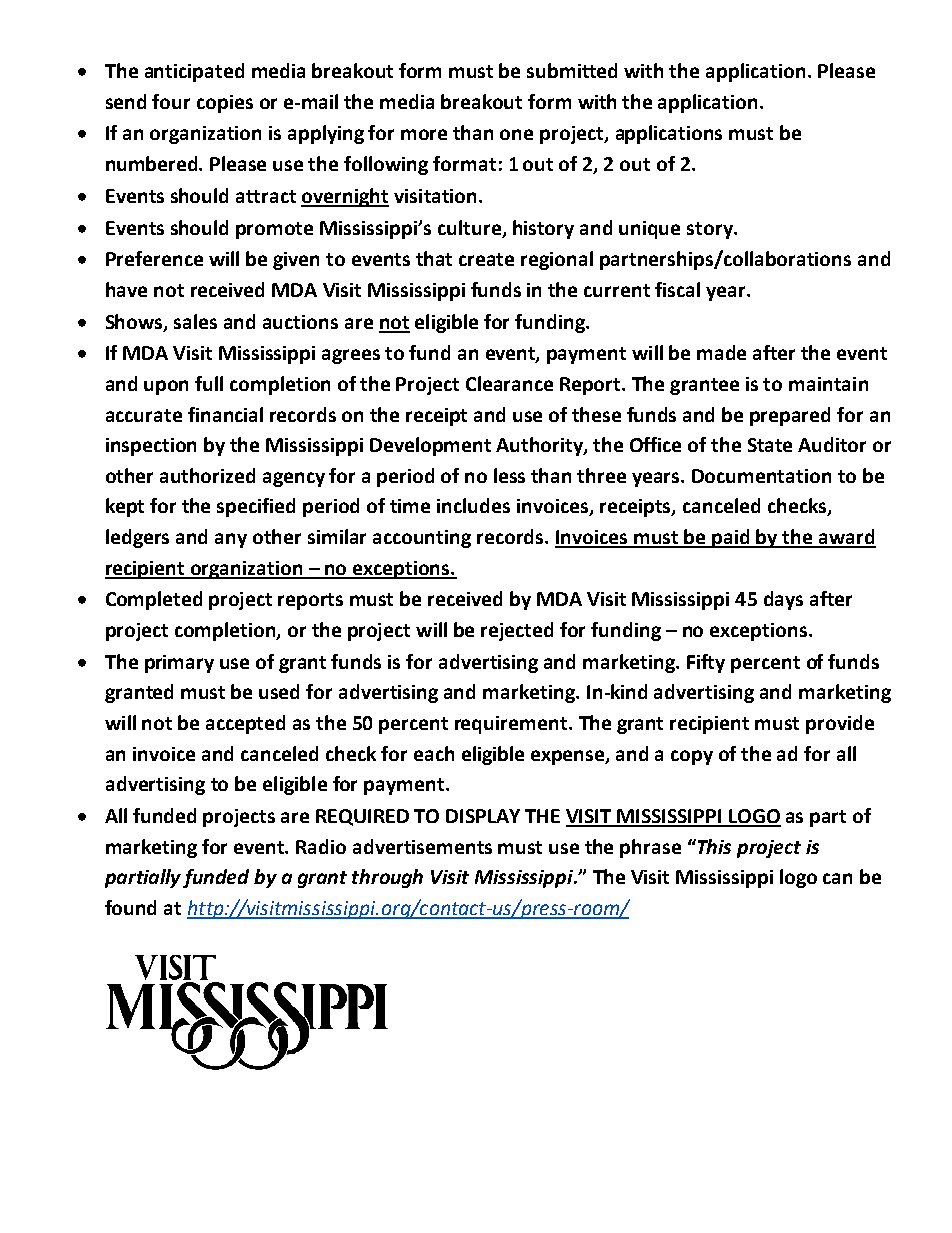 The image size is (952, 1233). Describe the element at coordinates (207, 475) in the screenshot. I see `authorized` at that location.
